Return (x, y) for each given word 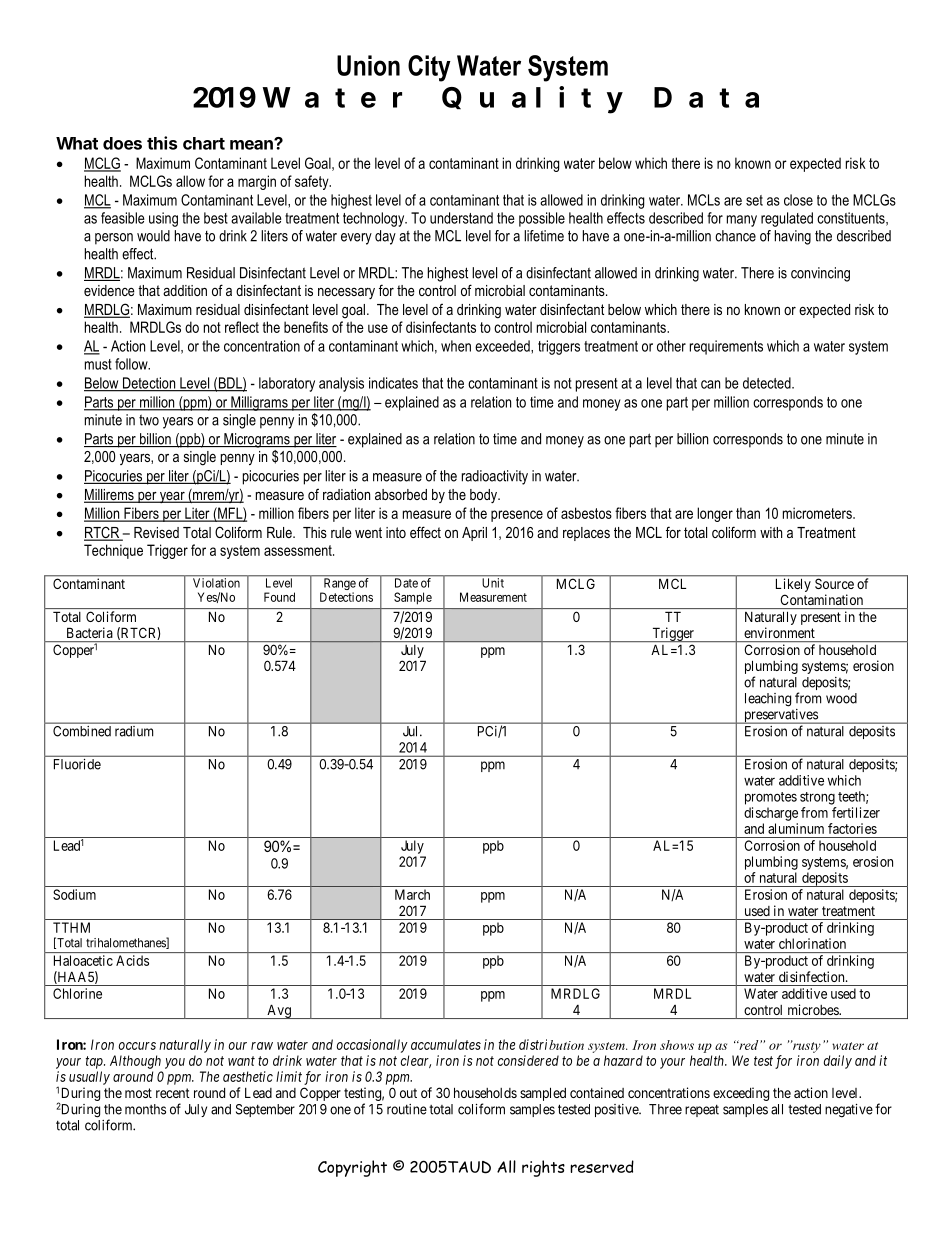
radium (134, 731)
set (754, 200)
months (145, 1109)
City (429, 68)
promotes (771, 798)
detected (768, 383)
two (149, 420)
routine (407, 1109)
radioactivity (495, 477)
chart (204, 143)
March (412, 894)
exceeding (741, 1094)
